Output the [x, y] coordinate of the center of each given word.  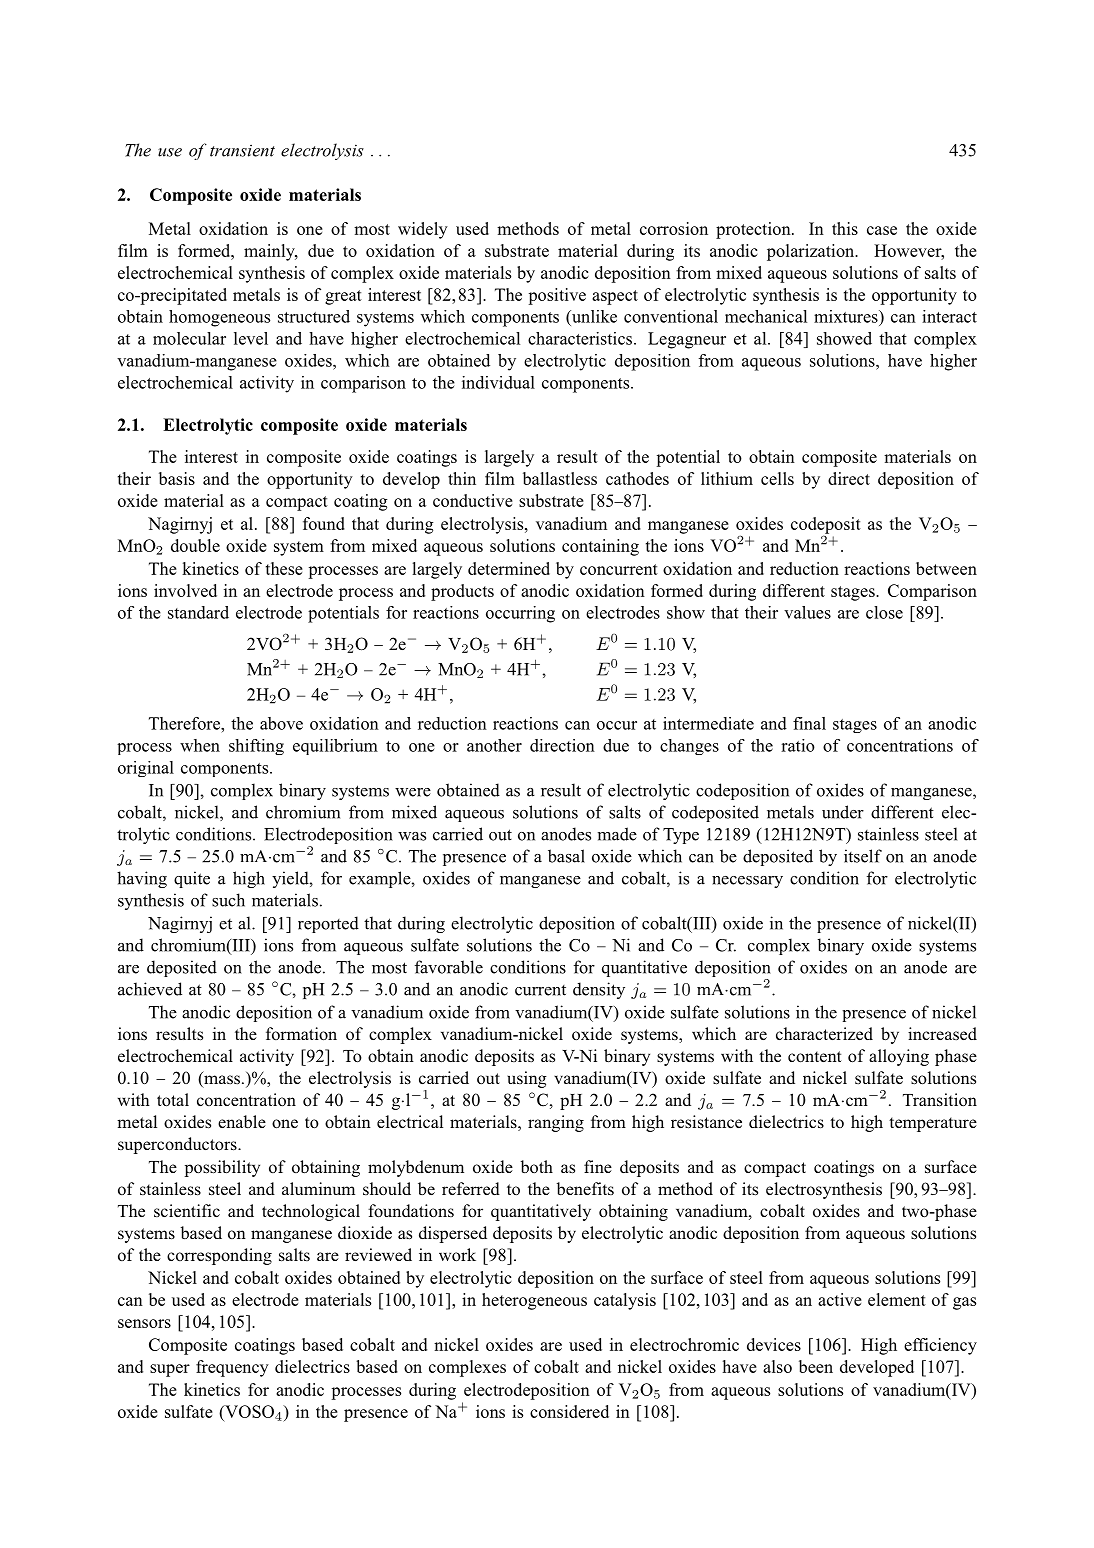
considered [569, 1411]
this [845, 228]
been [816, 1366]
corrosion [674, 228]
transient [242, 150]
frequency [232, 1368]
